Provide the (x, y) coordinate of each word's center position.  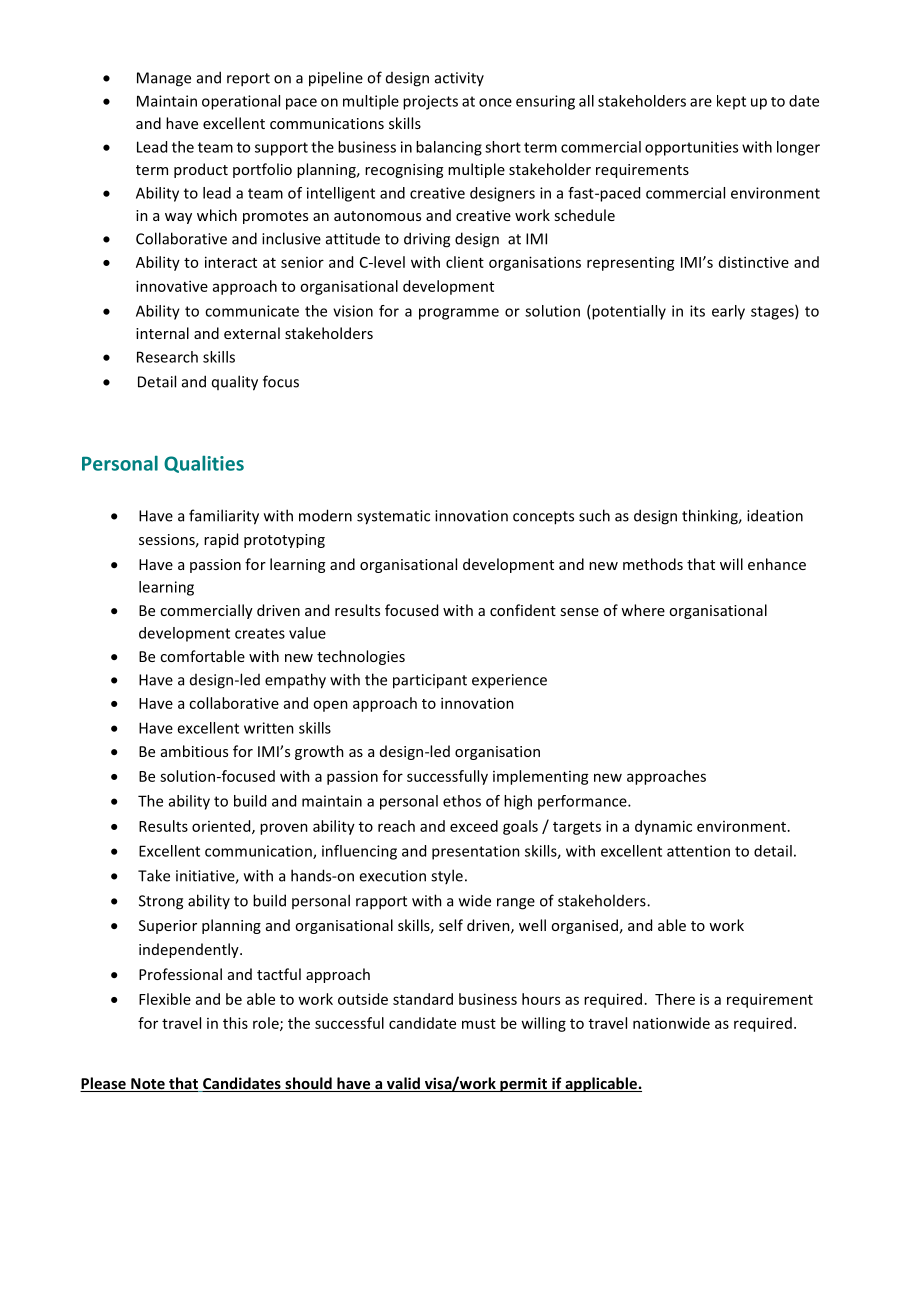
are (701, 102)
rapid (221, 540)
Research (167, 357)
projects (430, 102)
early (728, 312)
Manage (164, 79)
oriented (222, 827)
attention (698, 851)
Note (148, 1085)
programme (459, 314)
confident (523, 610)
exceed (474, 826)
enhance (777, 564)
